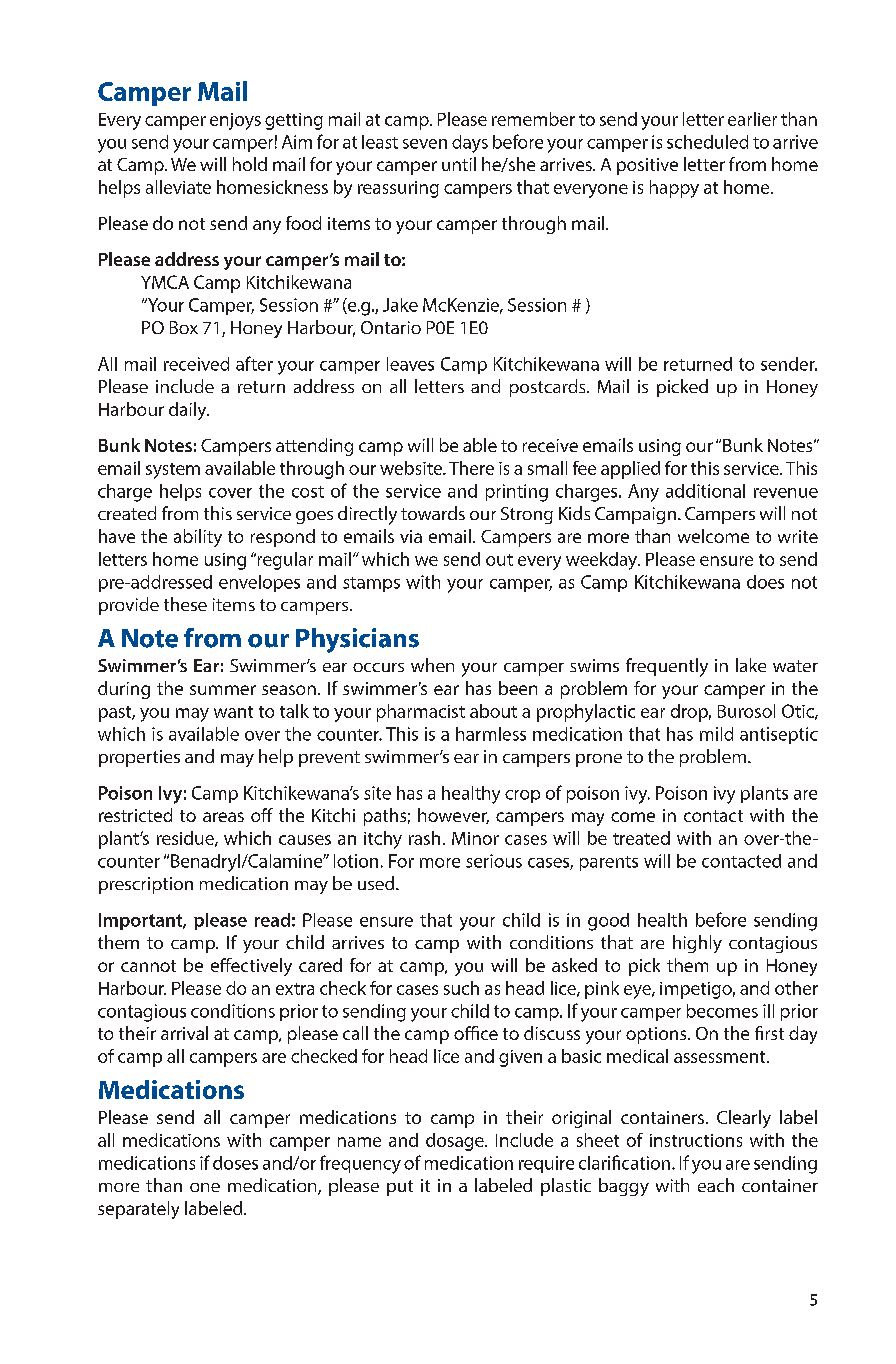 This document has height=1364, width=896. I want to click on towards, so click(433, 513).
